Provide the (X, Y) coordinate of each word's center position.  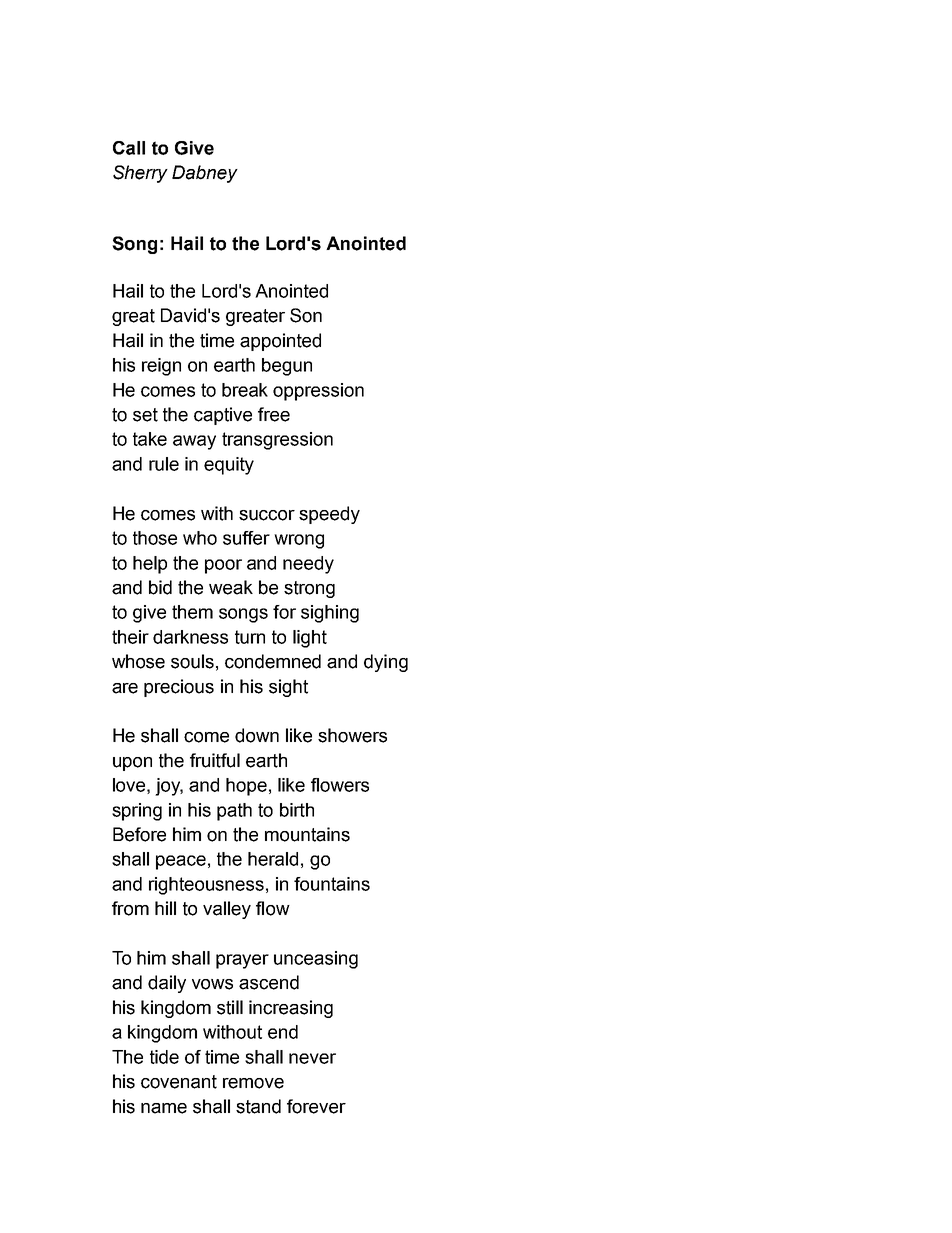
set (145, 415)
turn (250, 637)
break (245, 390)
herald (273, 859)
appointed (280, 342)
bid (160, 587)
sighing (330, 614)
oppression (318, 392)
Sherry (140, 174)
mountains (307, 834)
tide (164, 1057)
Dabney (205, 174)
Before (139, 834)
